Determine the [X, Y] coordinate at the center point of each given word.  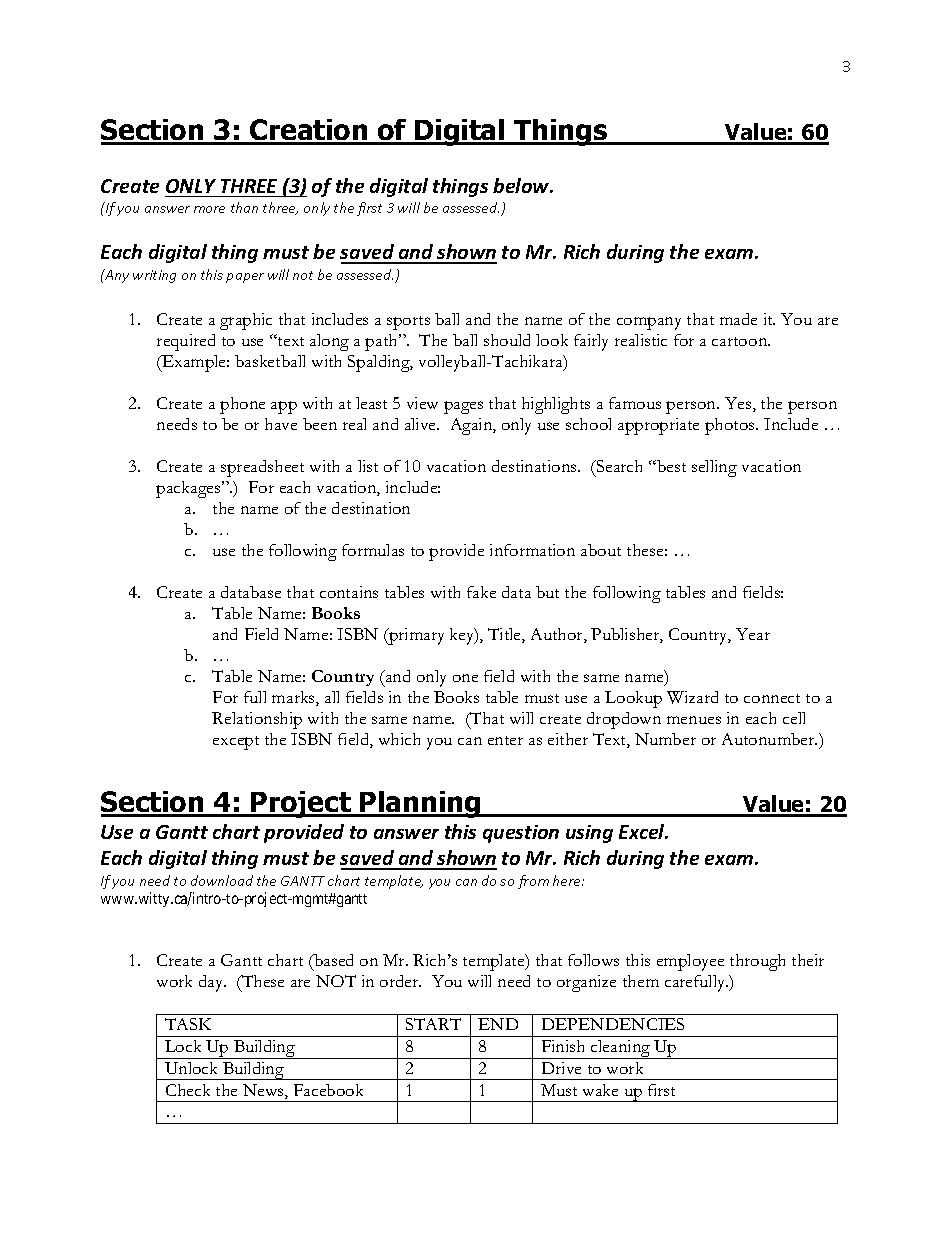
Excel [643, 831]
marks [294, 698]
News [264, 1091]
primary [415, 636]
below [522, 185]
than [244, 207]
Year [753, 634]
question [521, 834]
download [222, 880]
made [738, 319]
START [433, 1024]
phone [242, 405]
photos [731, 426]
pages [463, 407]
